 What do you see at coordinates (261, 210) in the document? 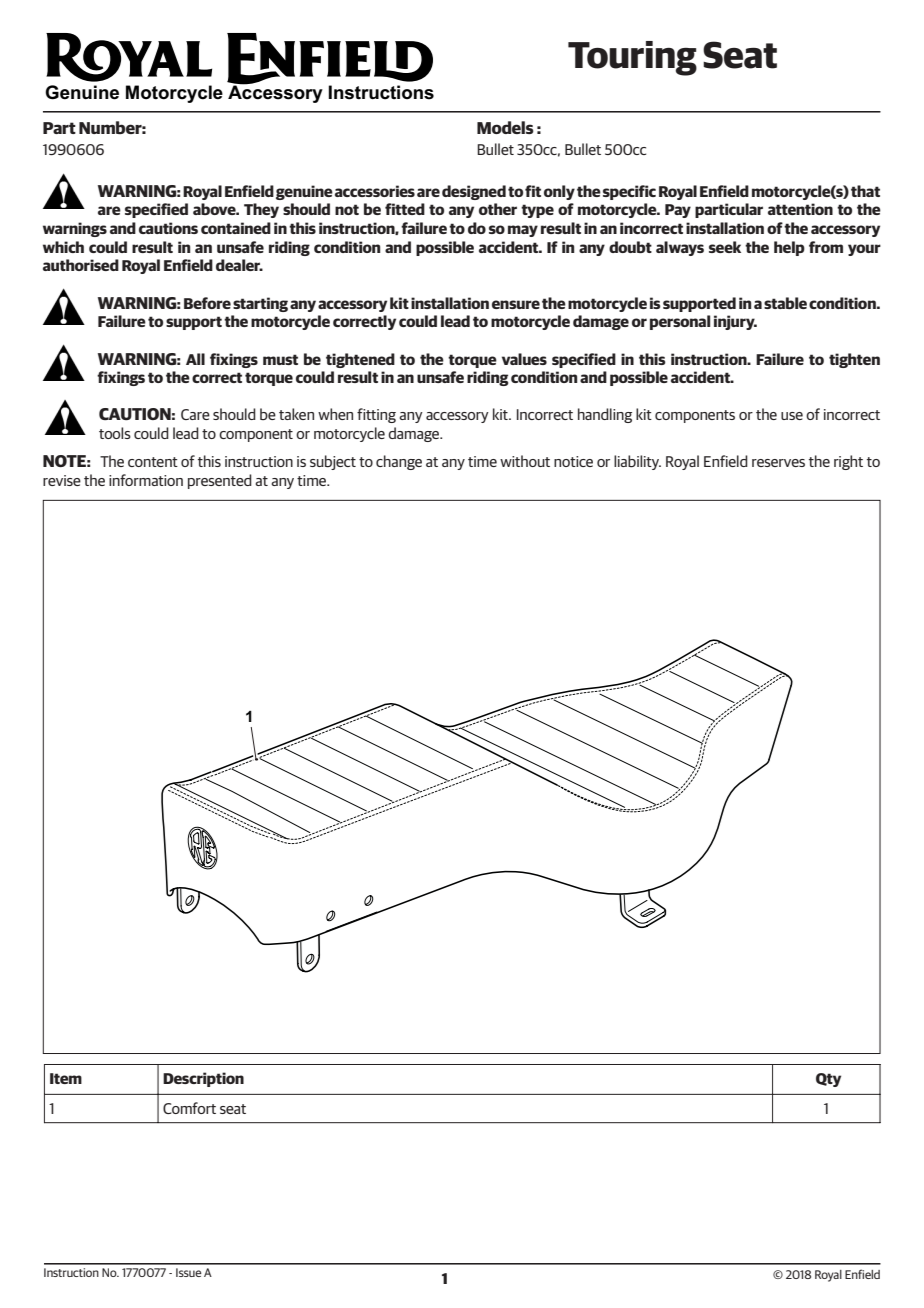
I see `They` at bounding box center [261, 210].
